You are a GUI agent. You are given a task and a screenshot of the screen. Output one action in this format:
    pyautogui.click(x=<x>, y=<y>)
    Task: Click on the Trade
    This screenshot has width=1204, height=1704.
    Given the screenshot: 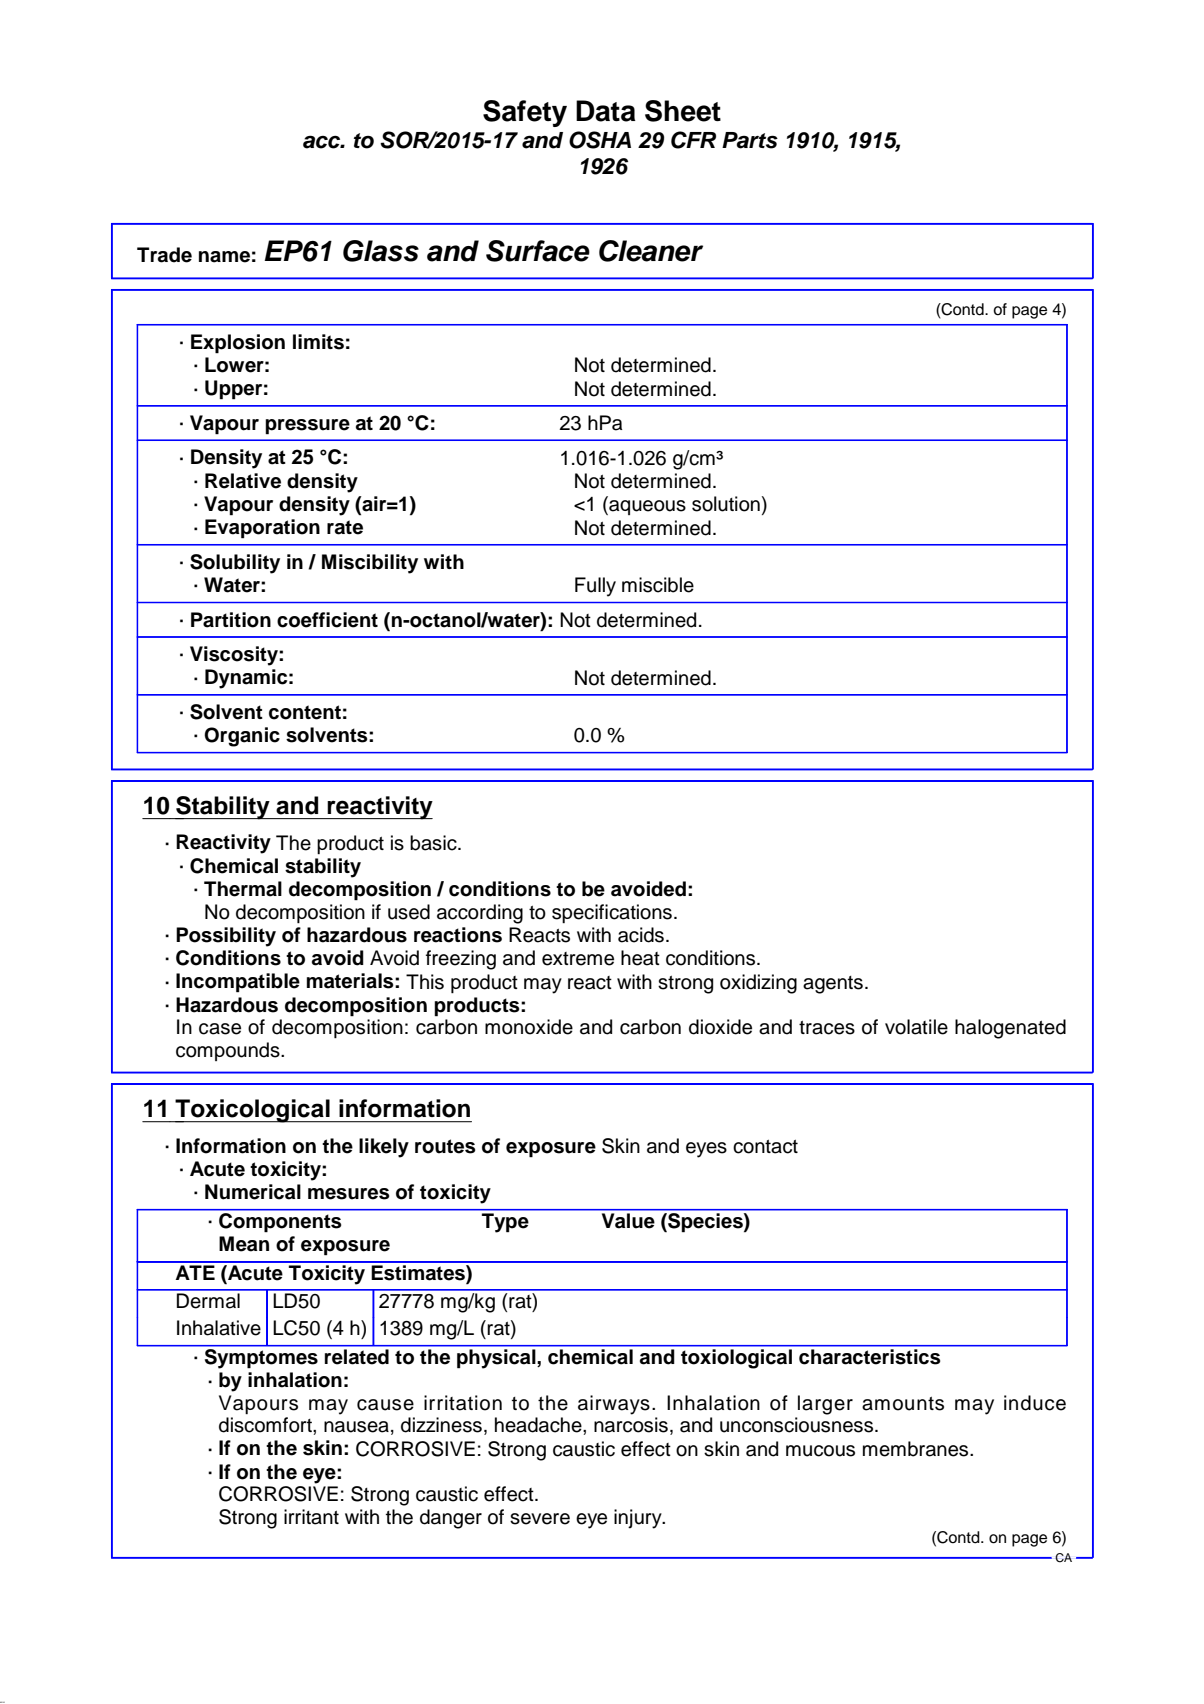 What is the action you would take?
    pyautogui.click(x=164, y=255)
